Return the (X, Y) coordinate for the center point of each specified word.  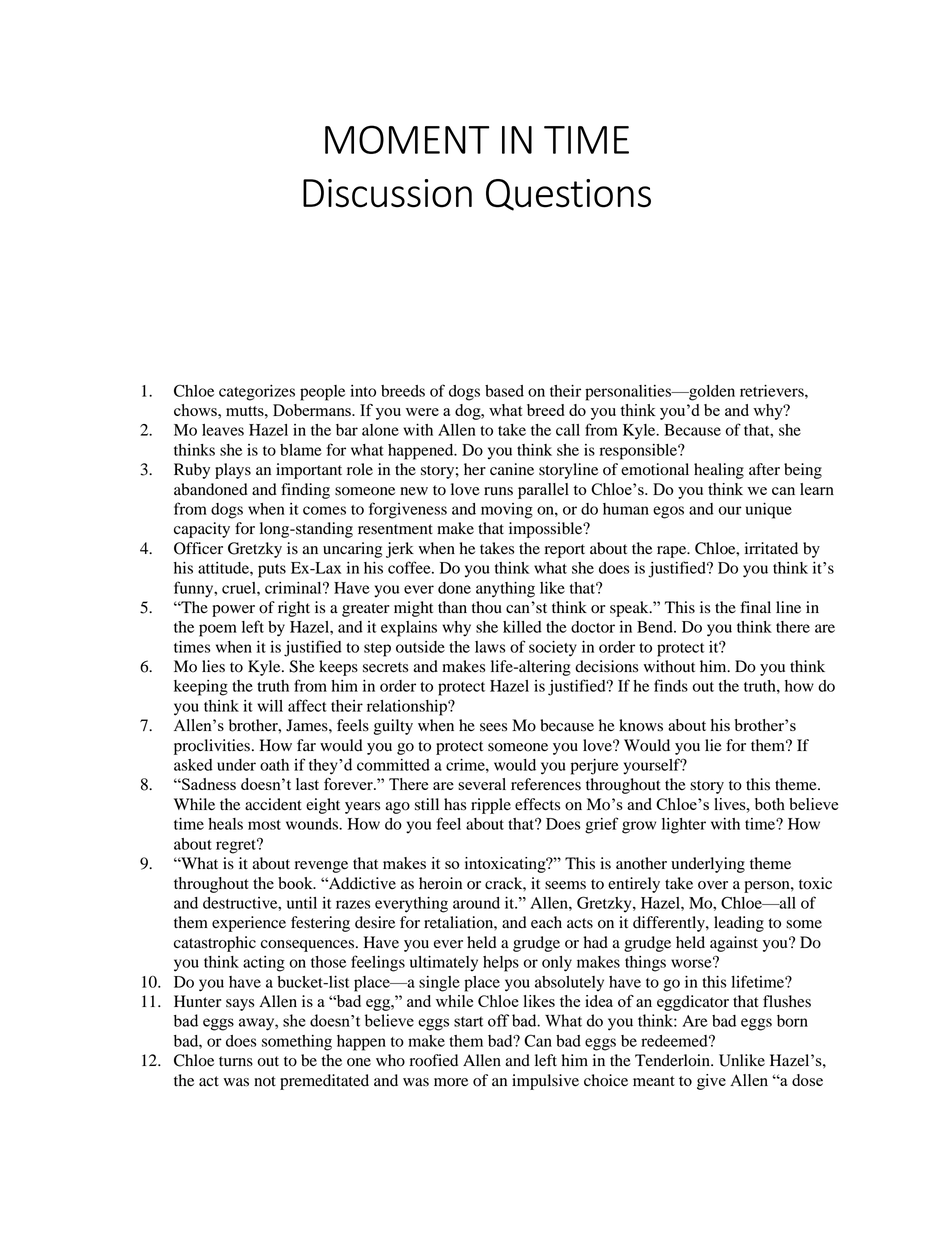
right (294, 609)
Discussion (387, 193)
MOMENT (407, 139)
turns (236, 1061)
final (755, 607)
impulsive (545, 1082)
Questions (568, 195)
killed (522, 627)
